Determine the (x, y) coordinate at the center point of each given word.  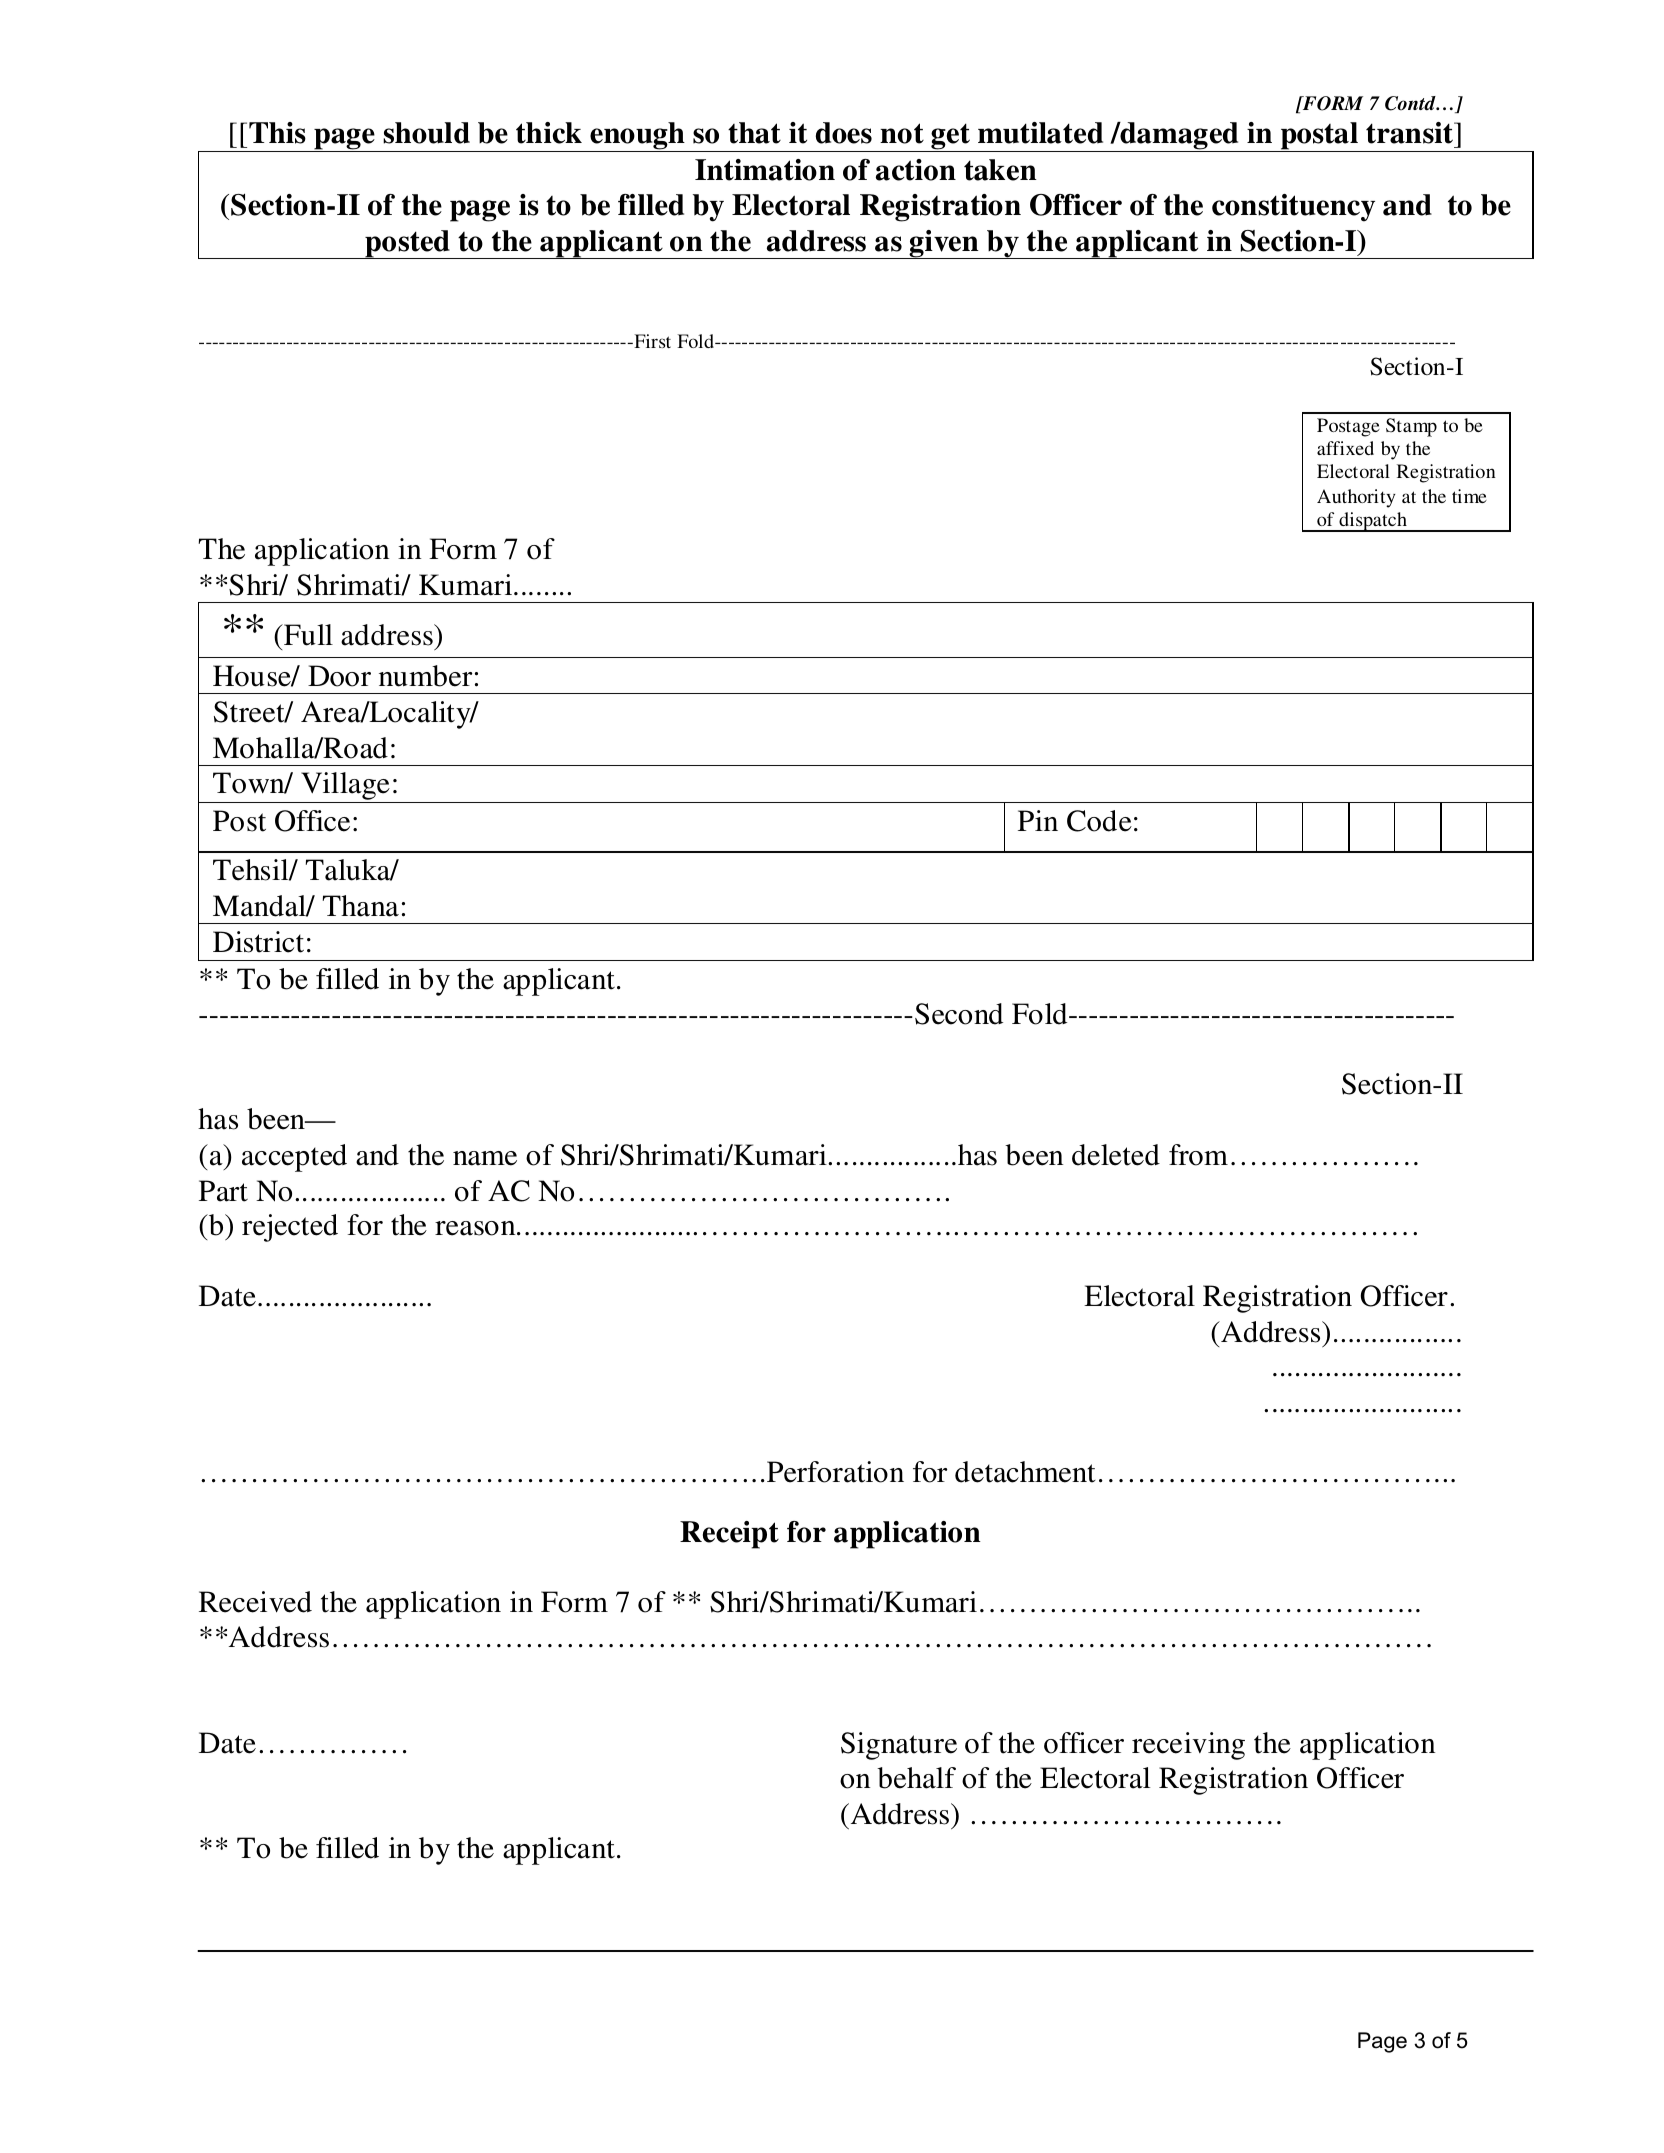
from (1198, 1155)
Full (307, 635)
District (258, 942)
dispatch (1373, 522)
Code (1099, 821)
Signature (899, 1746)
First (651, 341)
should (426, 133)
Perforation (835, 1472)
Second (959, 1014)
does (844, 133)
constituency (1293, 208)
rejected (290, 1228)
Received (255, 1602)
